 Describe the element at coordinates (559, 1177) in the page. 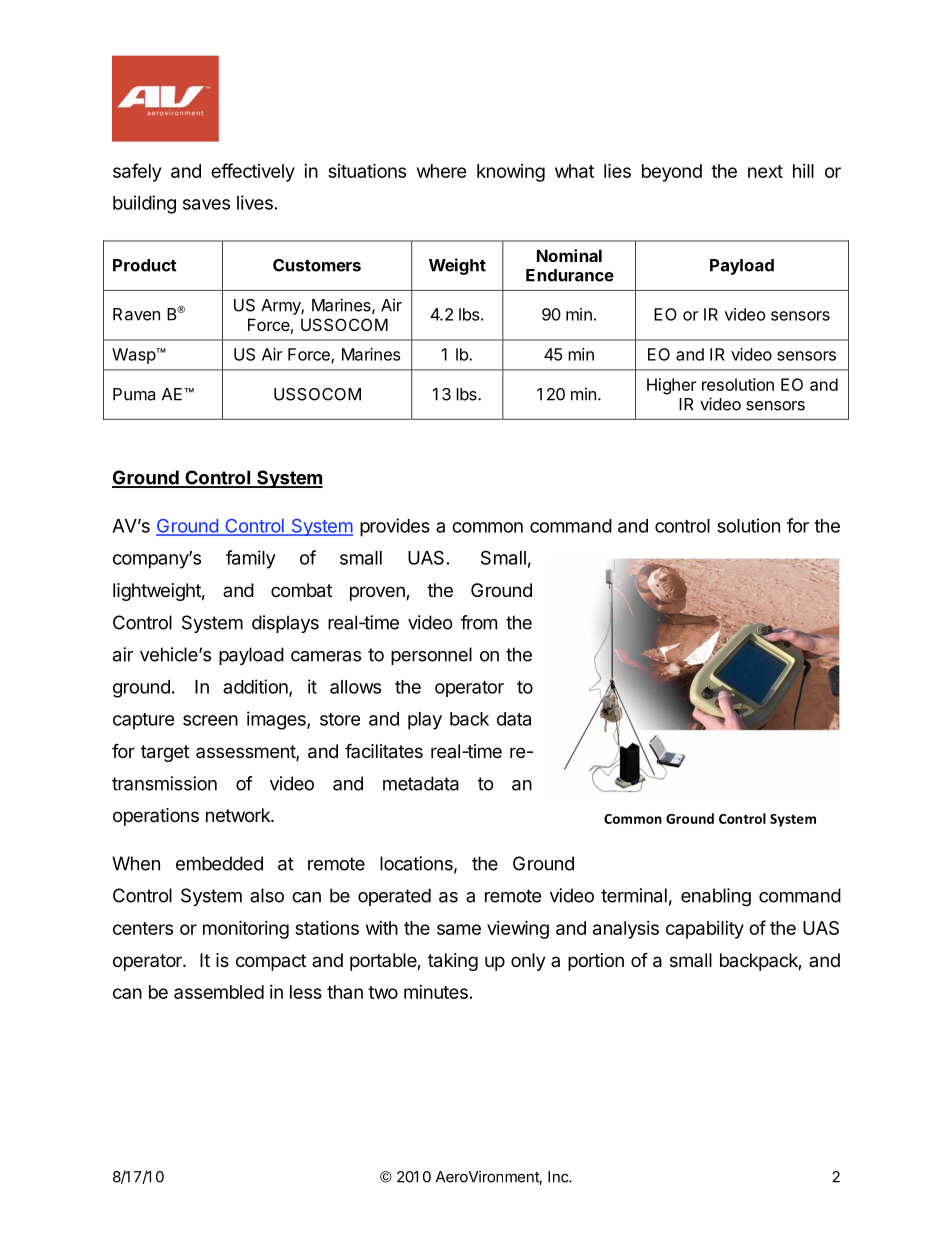

I see `Inc` at that location.
